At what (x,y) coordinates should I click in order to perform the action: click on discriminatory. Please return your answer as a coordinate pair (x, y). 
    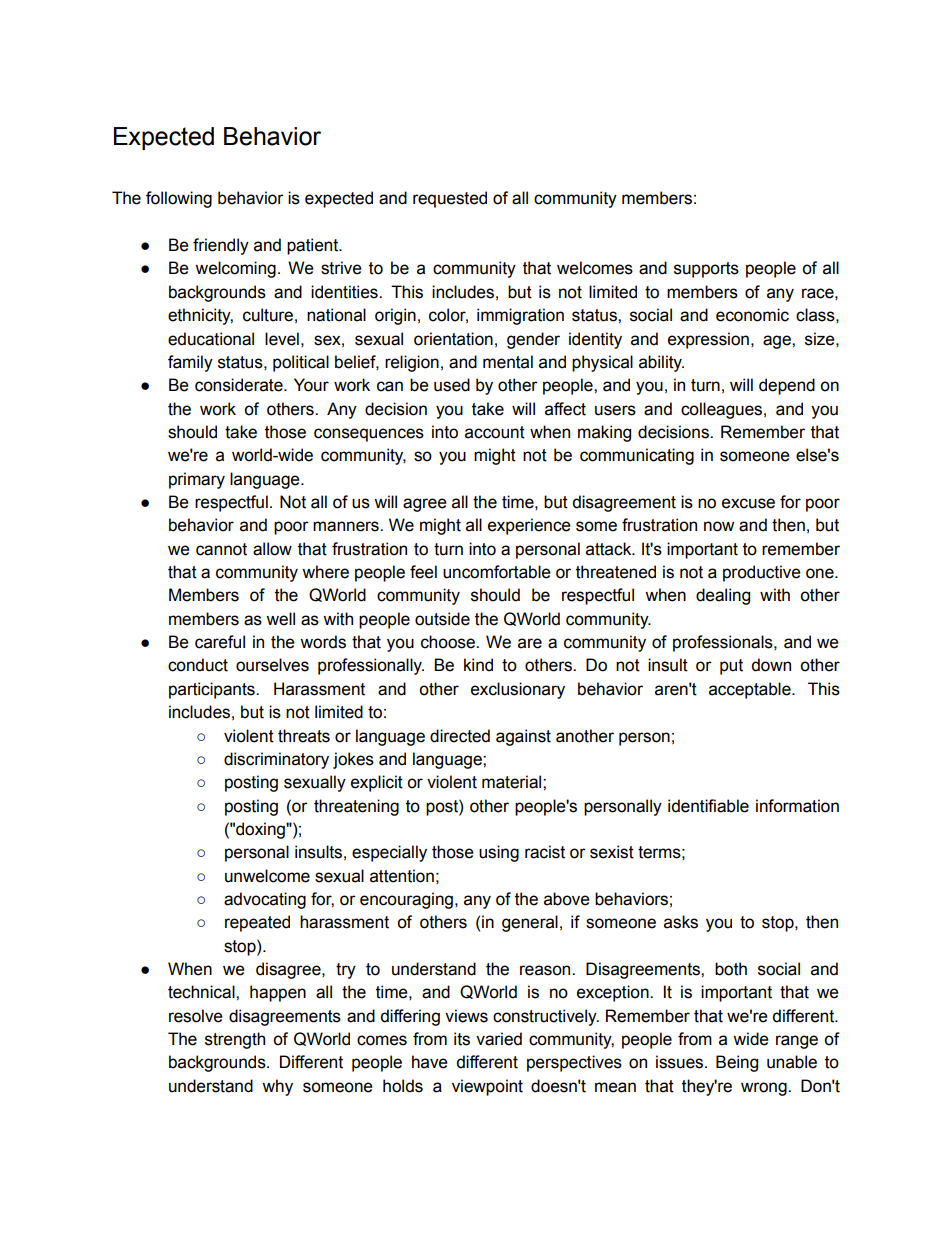
    Looking at the image, I should click on (276, 760).
